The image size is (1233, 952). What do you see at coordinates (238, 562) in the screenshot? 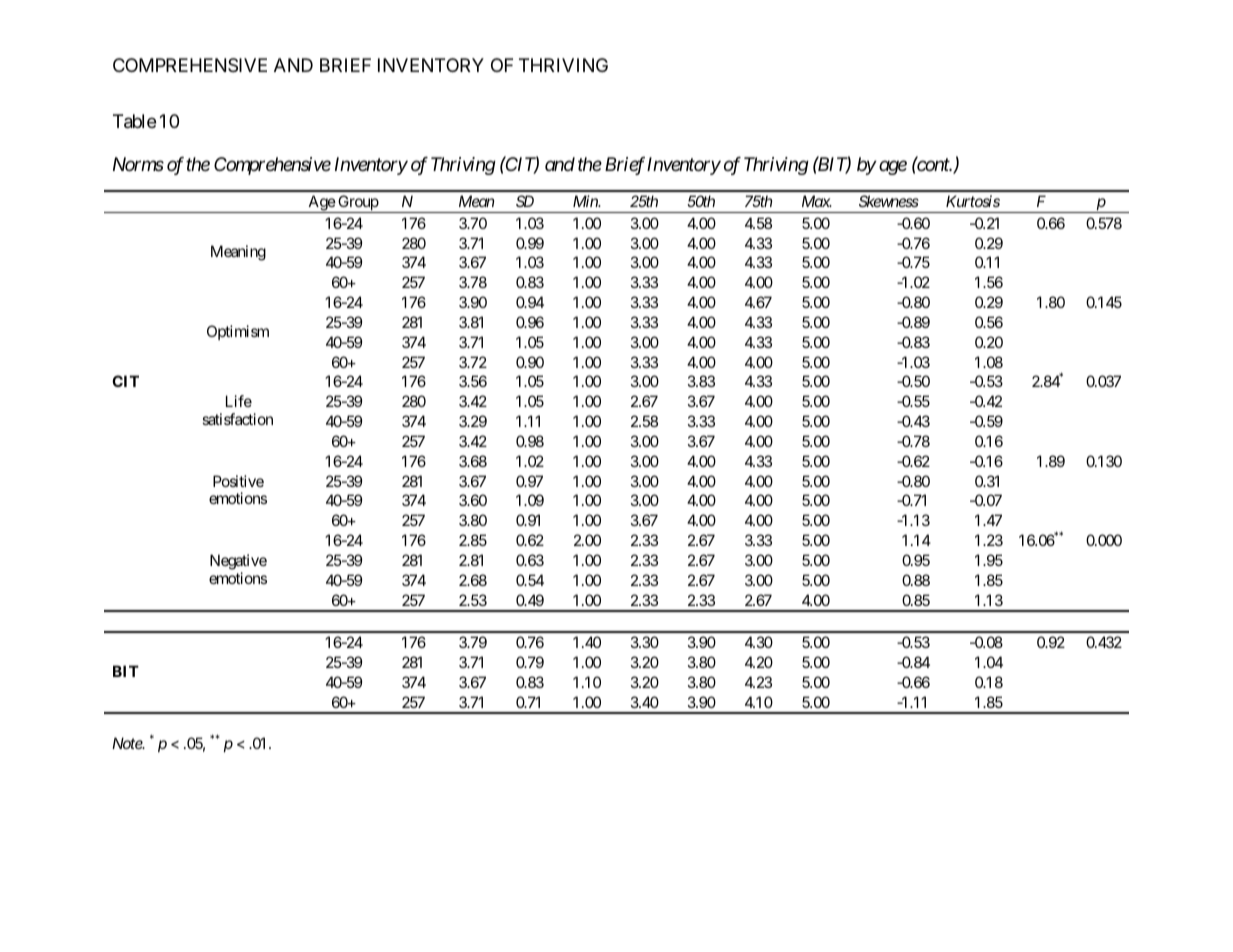
I see `Negative` at bounding box center [238, 562].
